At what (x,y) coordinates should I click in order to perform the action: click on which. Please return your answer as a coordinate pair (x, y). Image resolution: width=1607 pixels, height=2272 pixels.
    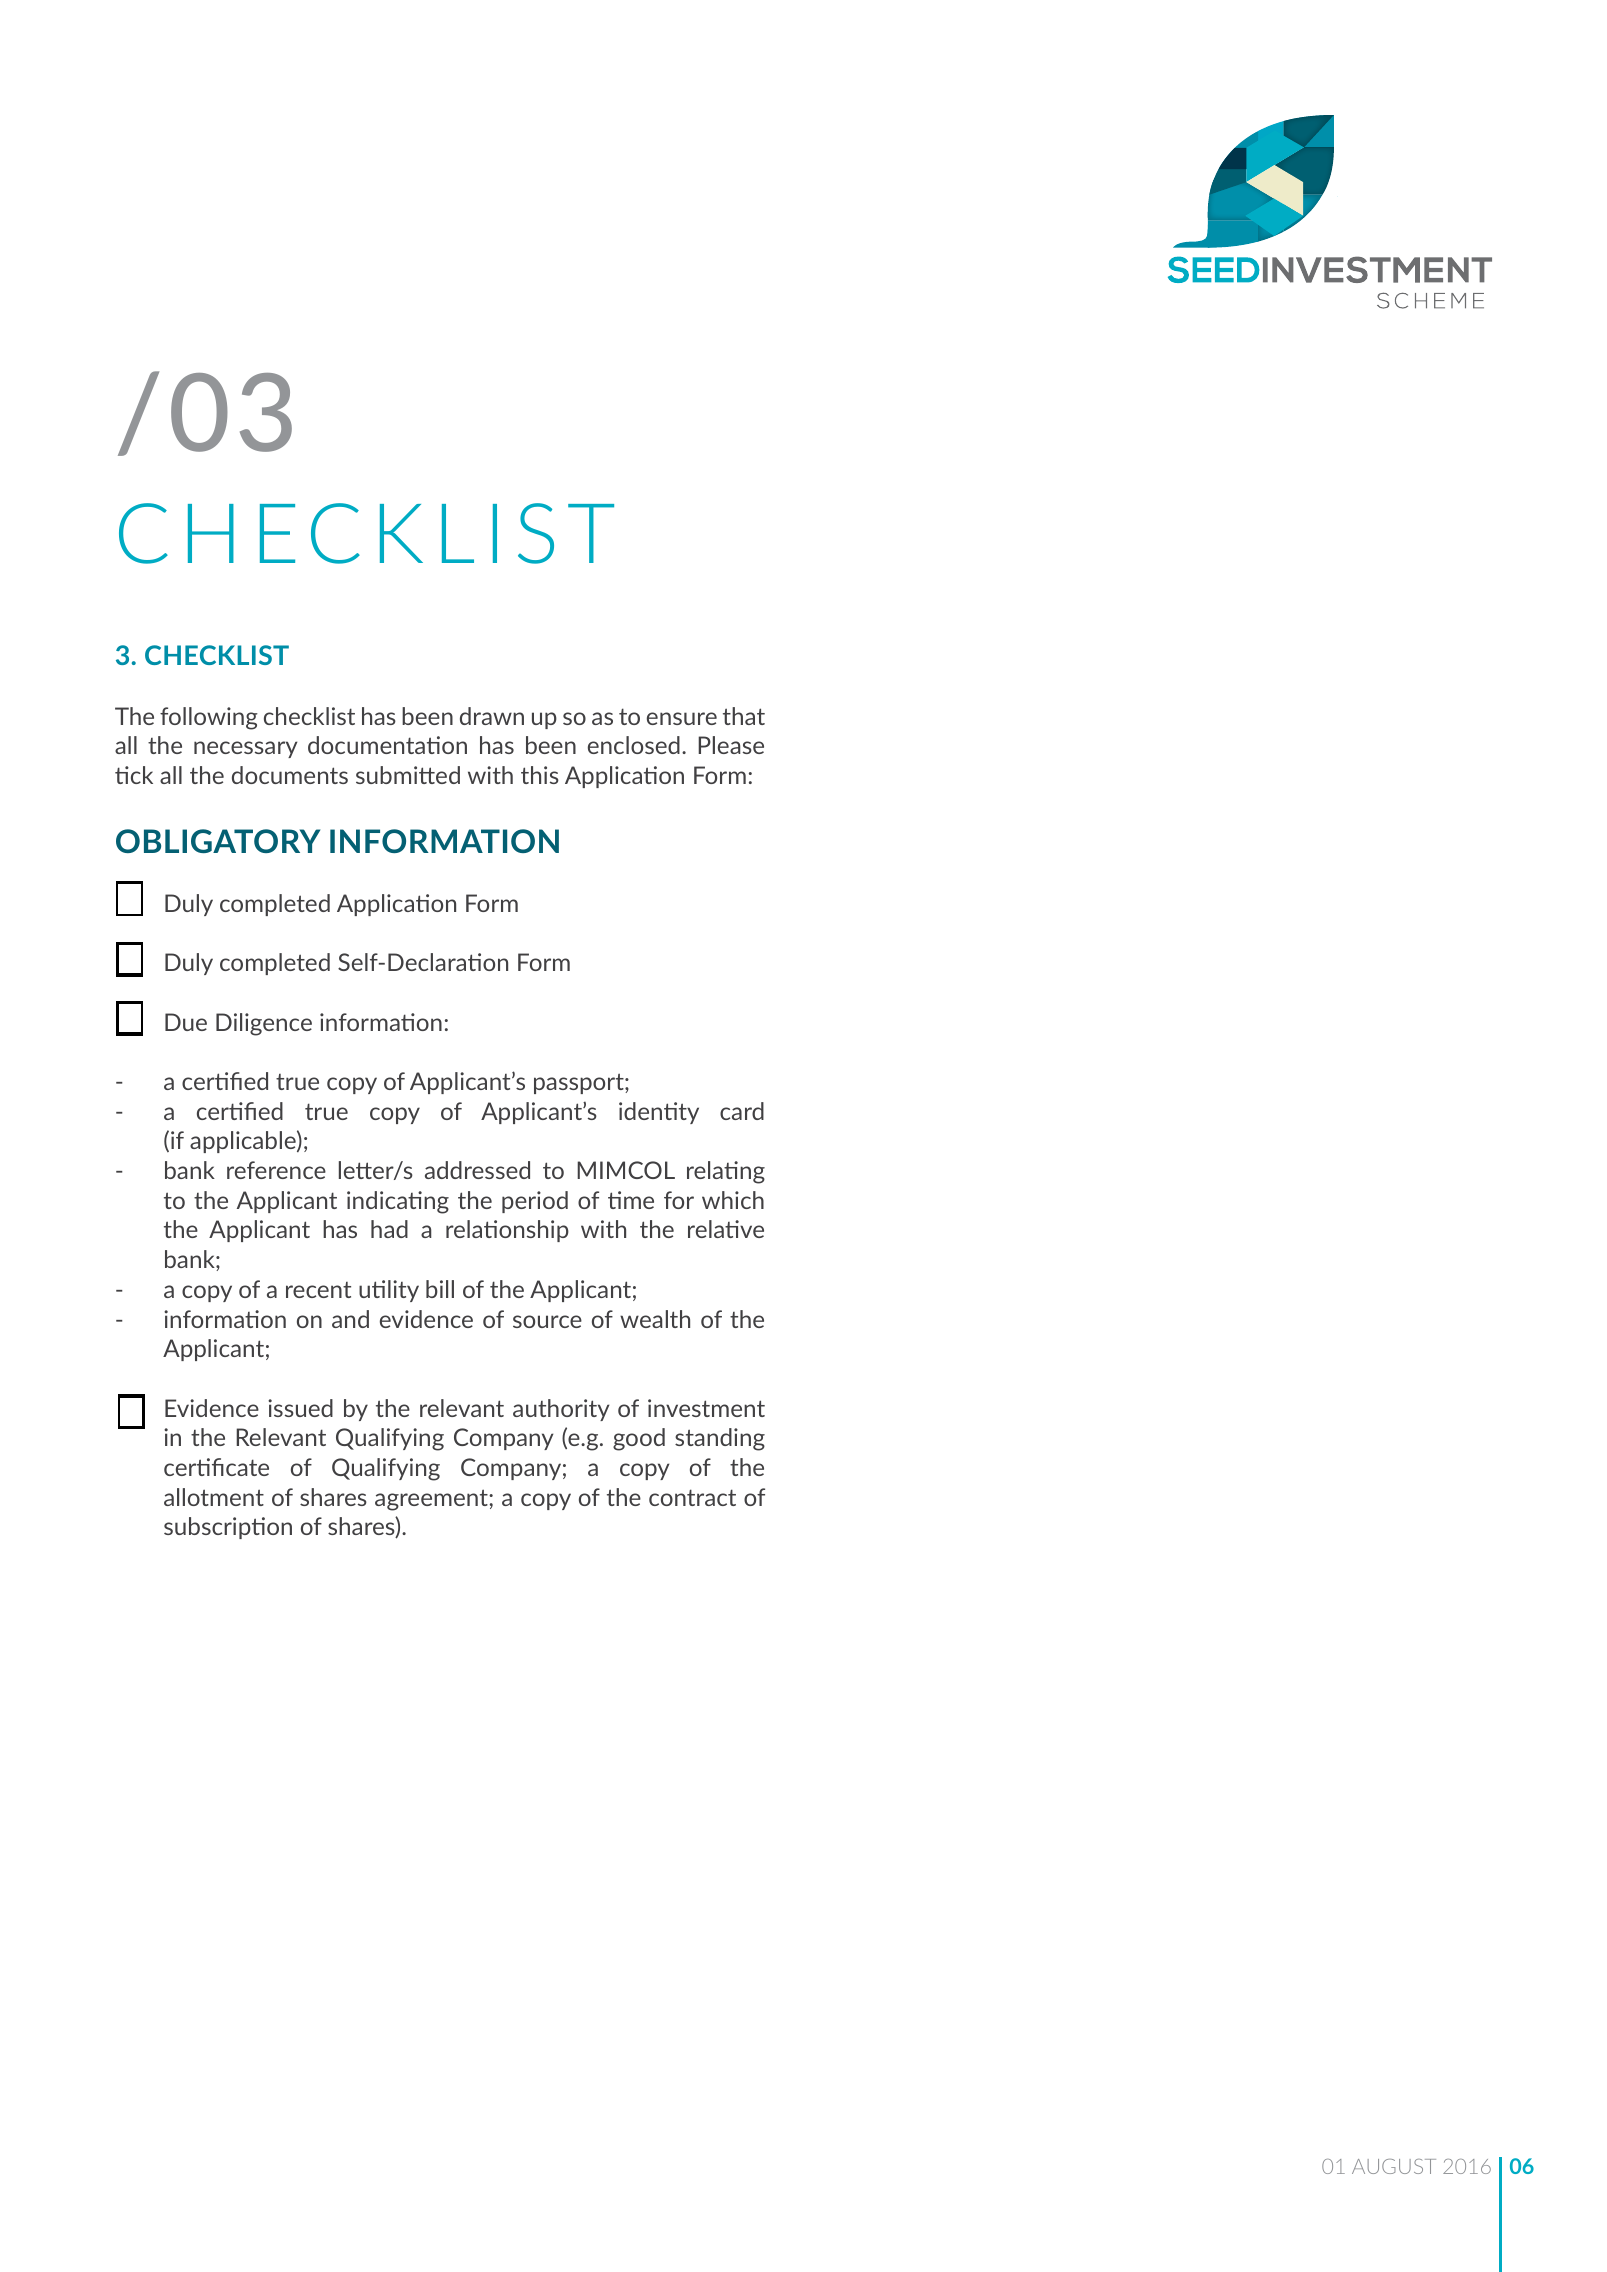
    Looking at the image, I should click on (733, 1200).
